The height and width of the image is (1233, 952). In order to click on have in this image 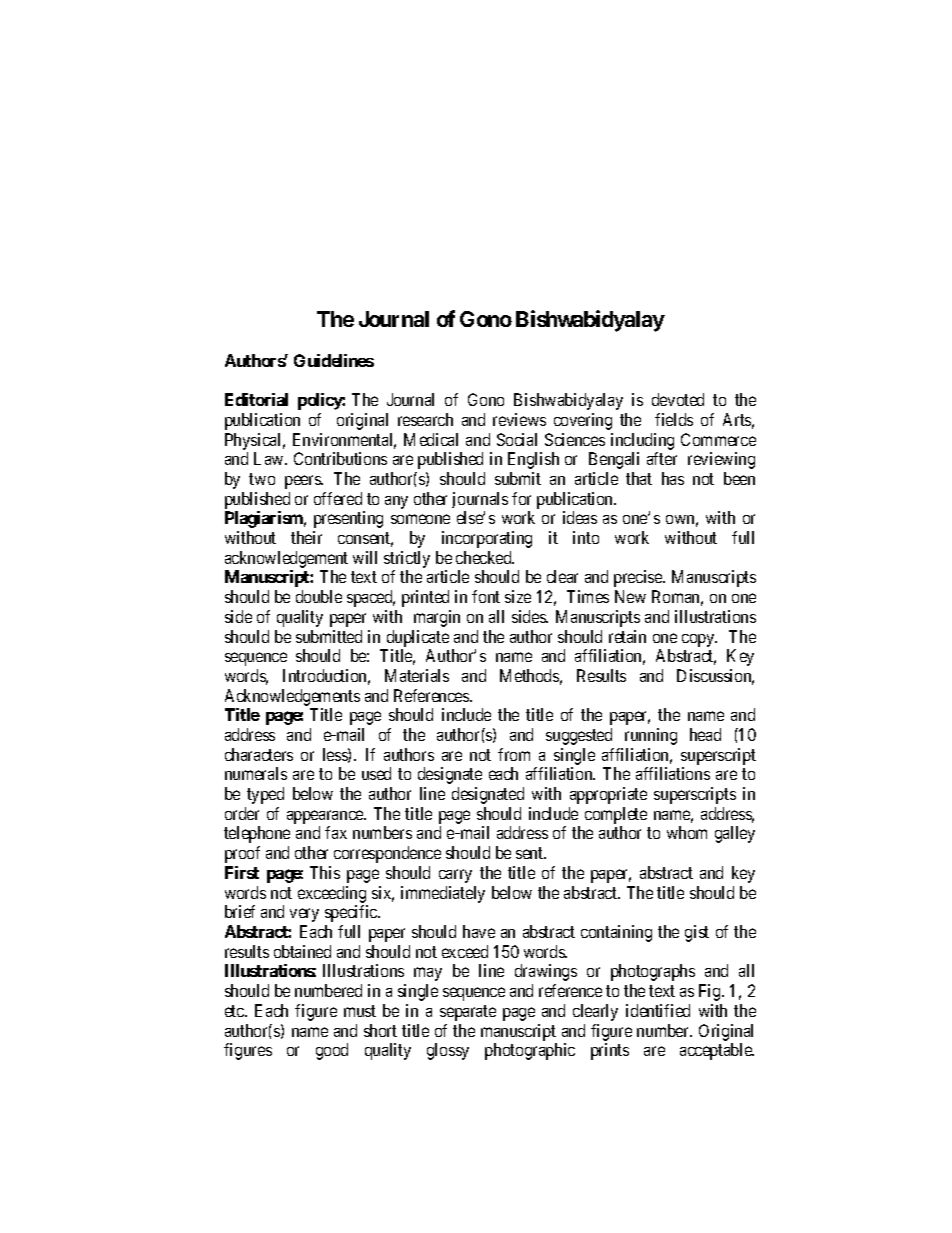, I will do `click(479, 931)`.
